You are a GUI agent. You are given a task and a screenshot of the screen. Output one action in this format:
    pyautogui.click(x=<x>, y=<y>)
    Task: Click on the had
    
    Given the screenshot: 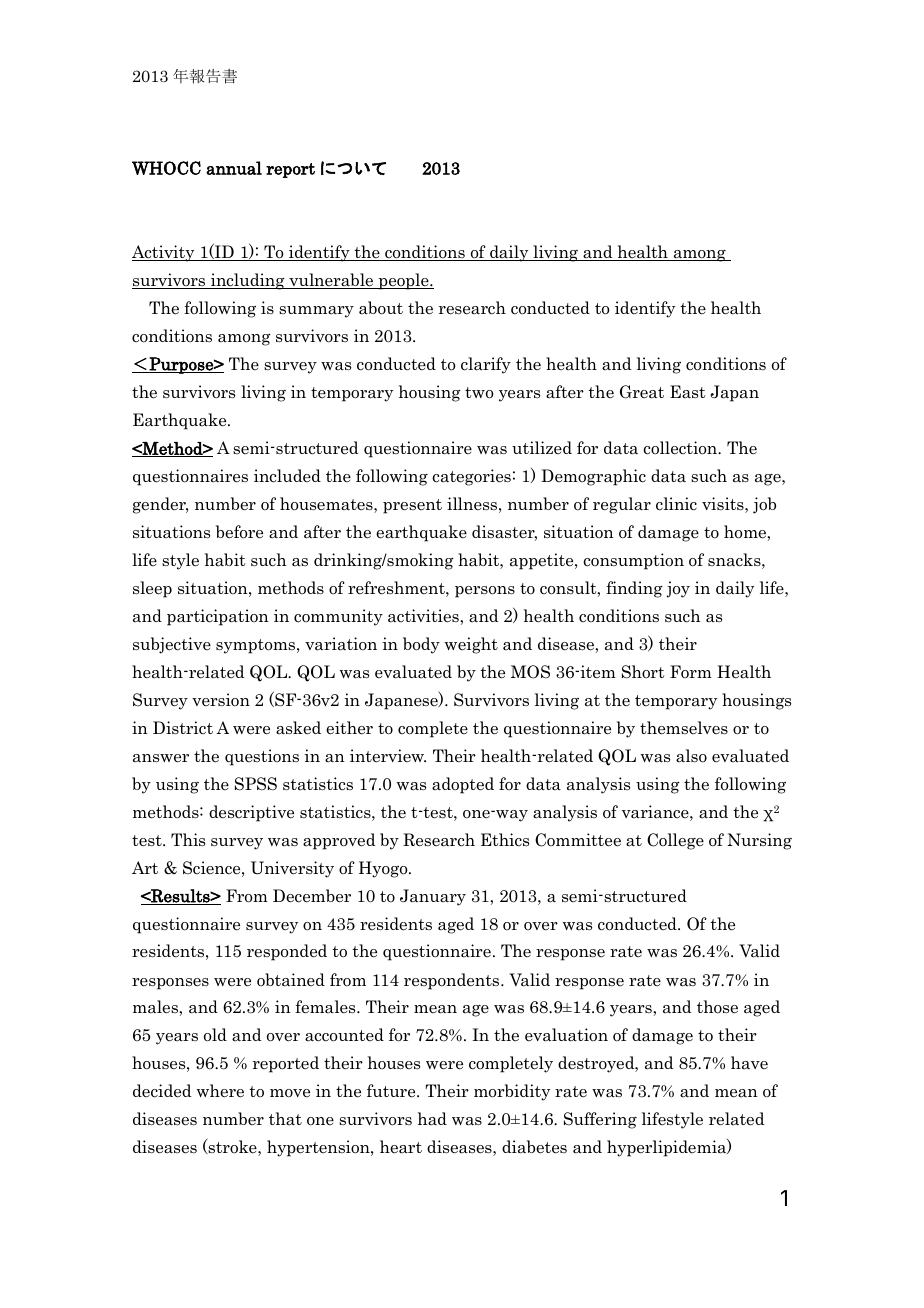 What is the action you would take?
    pyautogui.click(x=432, y=1119)
